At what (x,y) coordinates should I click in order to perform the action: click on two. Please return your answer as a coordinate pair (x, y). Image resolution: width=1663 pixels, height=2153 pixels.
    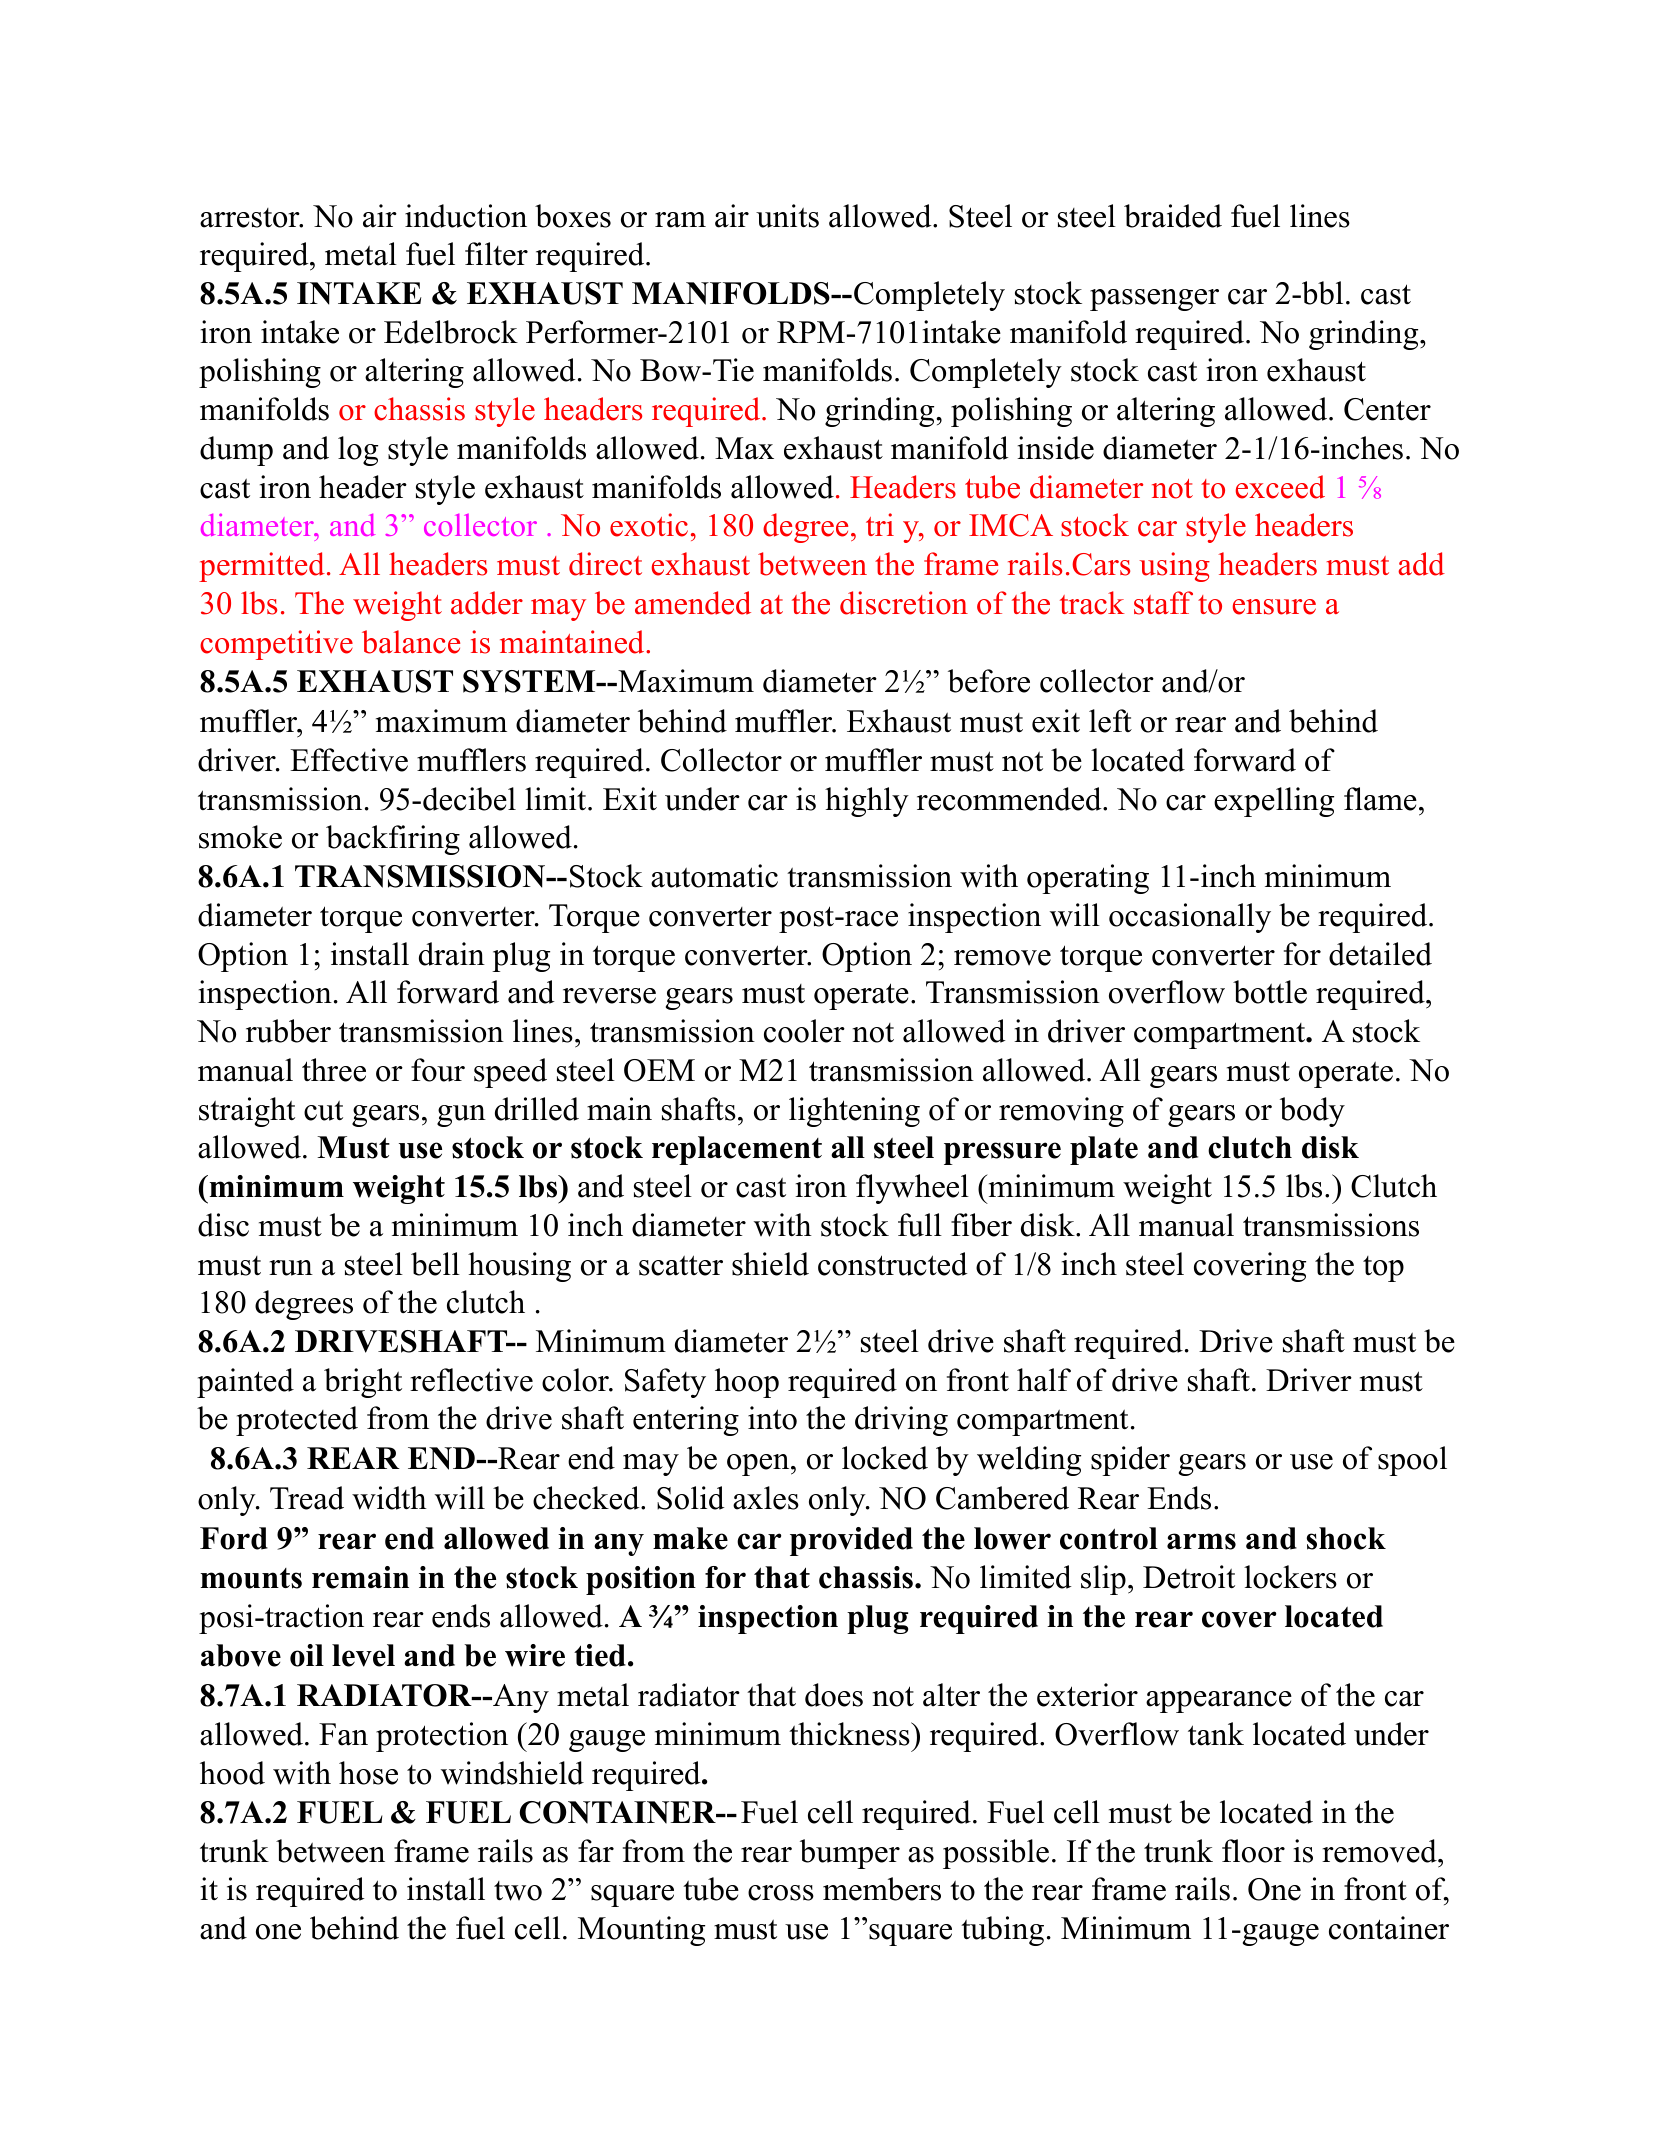
    Looking at the image, I should click on (518, 1891).
